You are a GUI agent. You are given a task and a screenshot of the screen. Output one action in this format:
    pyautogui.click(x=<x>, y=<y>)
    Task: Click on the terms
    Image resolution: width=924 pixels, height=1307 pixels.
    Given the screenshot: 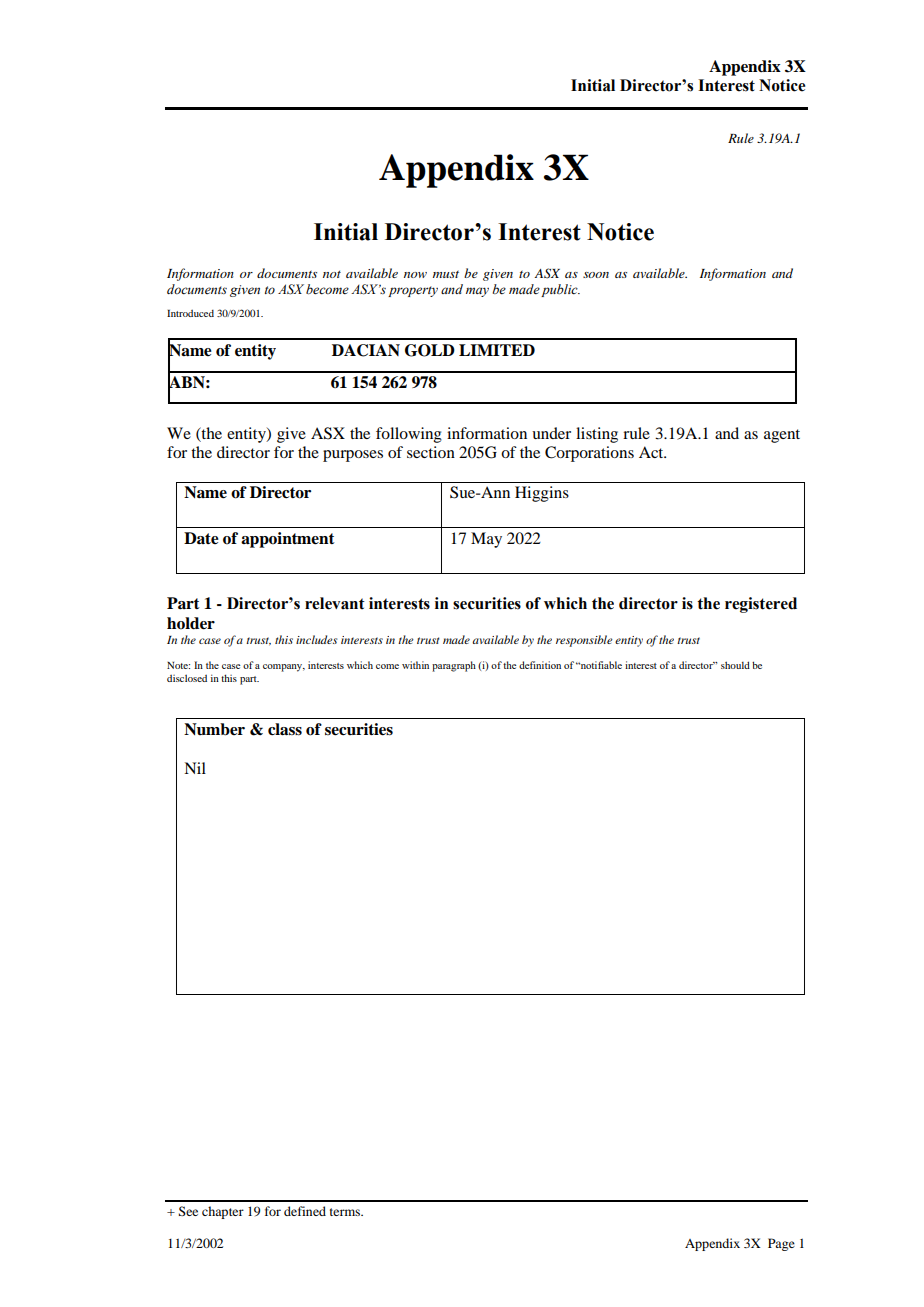 What is the action you would take?
    pyautogui.click(x=346, y=1212)
